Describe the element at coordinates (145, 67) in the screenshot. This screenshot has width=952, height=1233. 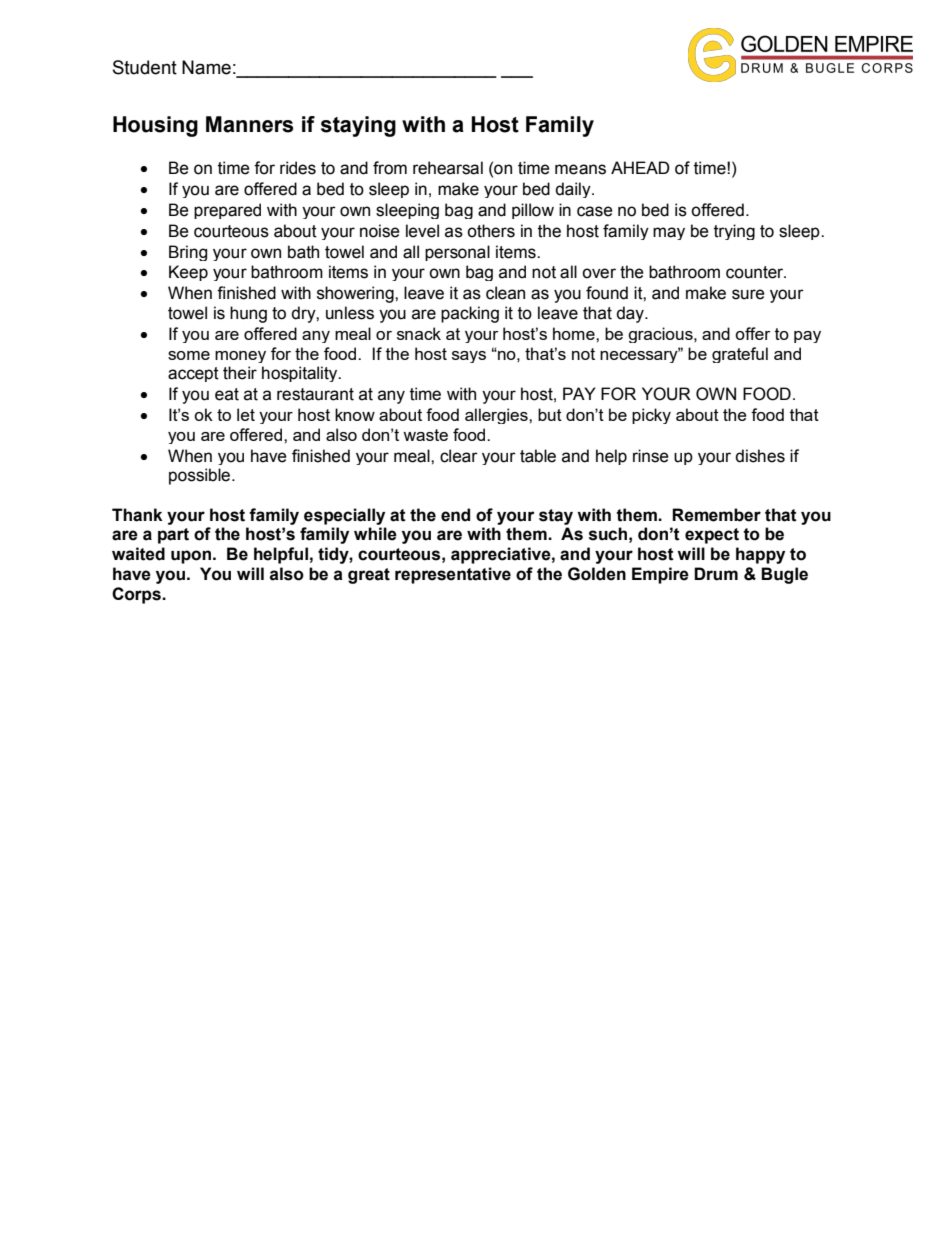
I see `Student` at that location.
